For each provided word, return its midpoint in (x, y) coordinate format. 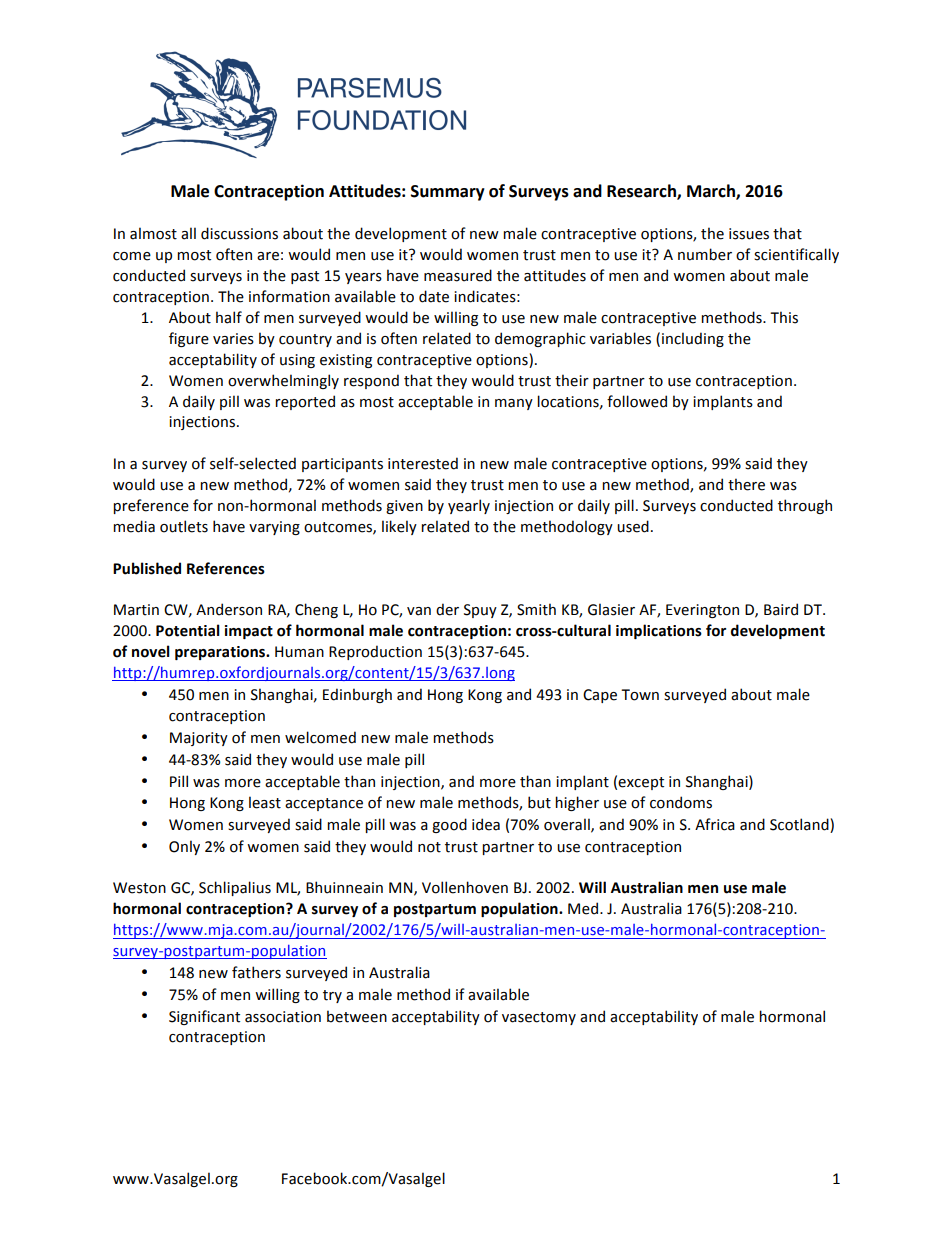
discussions (239, 233)
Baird (781, 609)
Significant (204, 1017)
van (419, 611)
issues (749, 234)
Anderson (229, 609)
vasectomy (539, 1018)
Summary (448, 193)
